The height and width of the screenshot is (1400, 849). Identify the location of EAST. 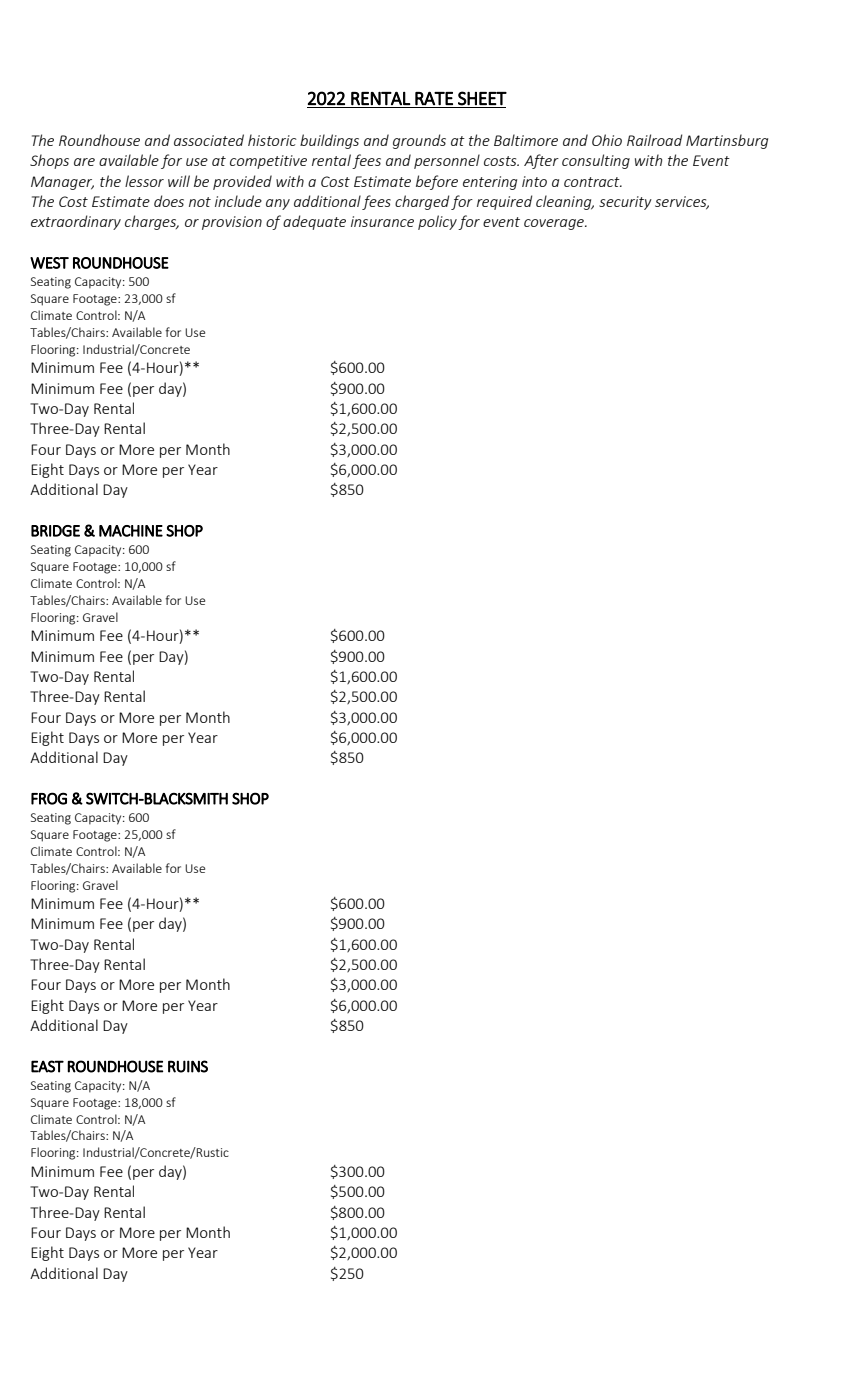
(47, 1066).
